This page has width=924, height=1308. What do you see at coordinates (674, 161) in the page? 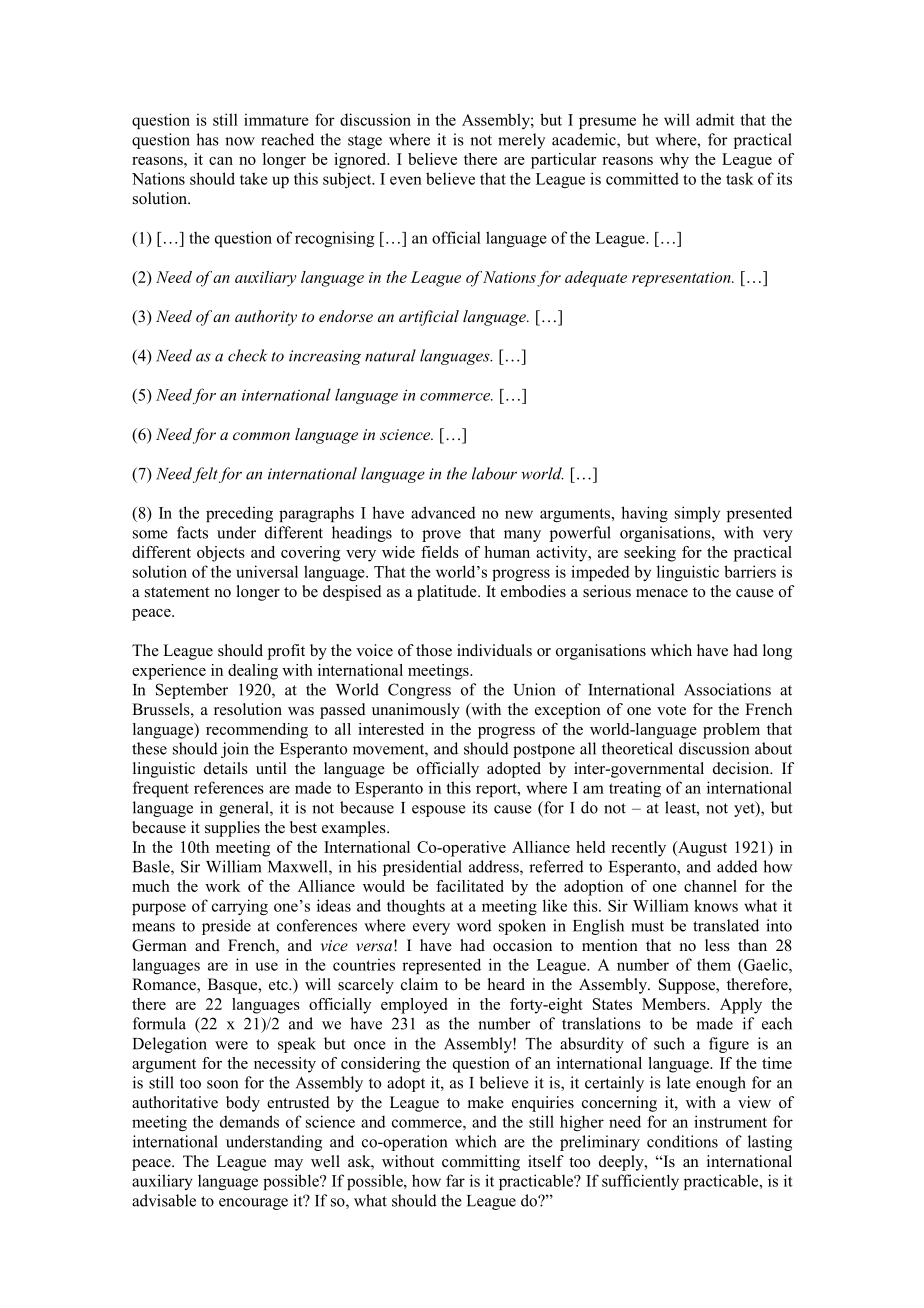
I see `why` at bounding box center [674, 161].
